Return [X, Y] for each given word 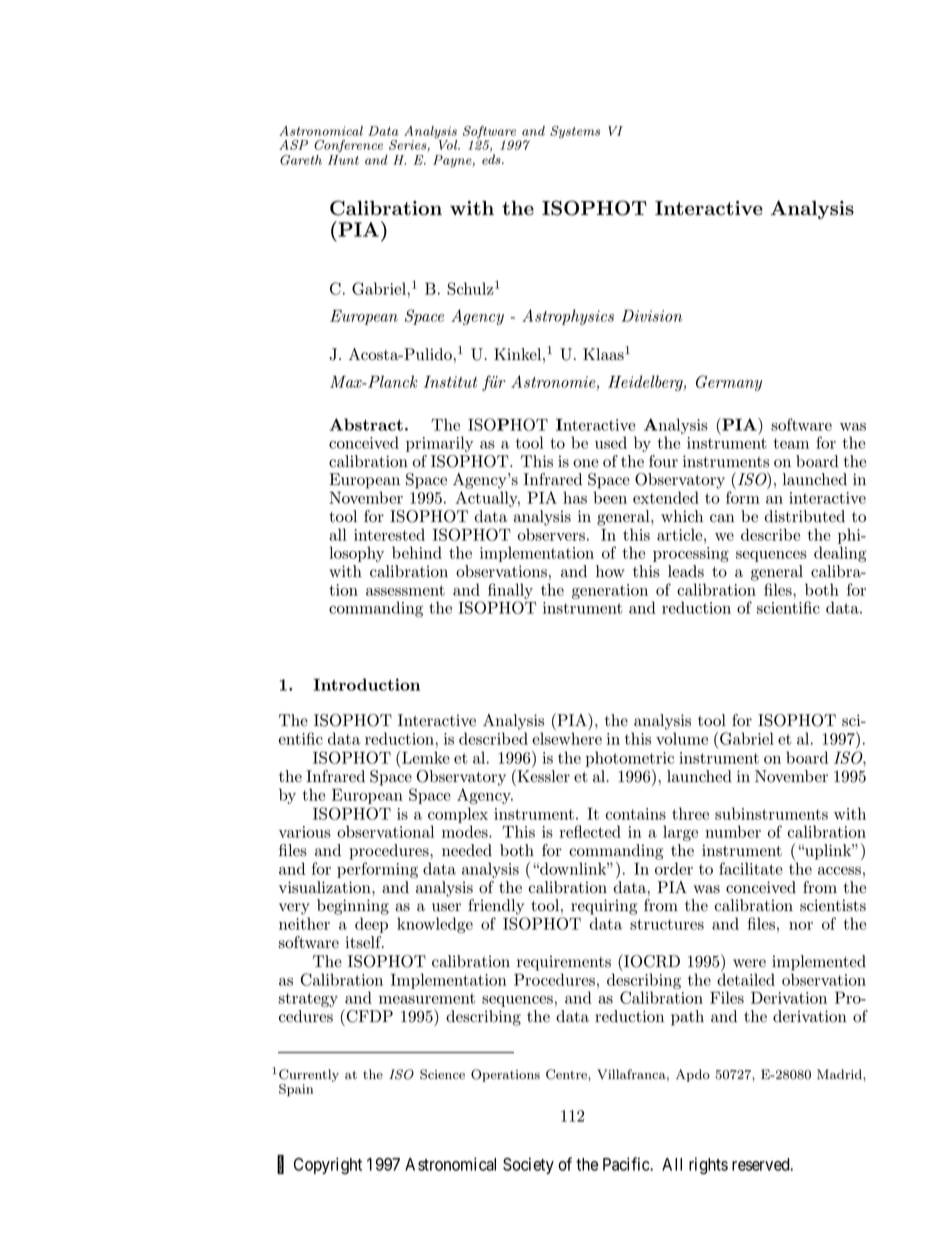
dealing [840, 554]
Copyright [328, 1165]
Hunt [343, 160]
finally [510, 592]
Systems [575, 132]
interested [389, 534]
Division [651, 315]
